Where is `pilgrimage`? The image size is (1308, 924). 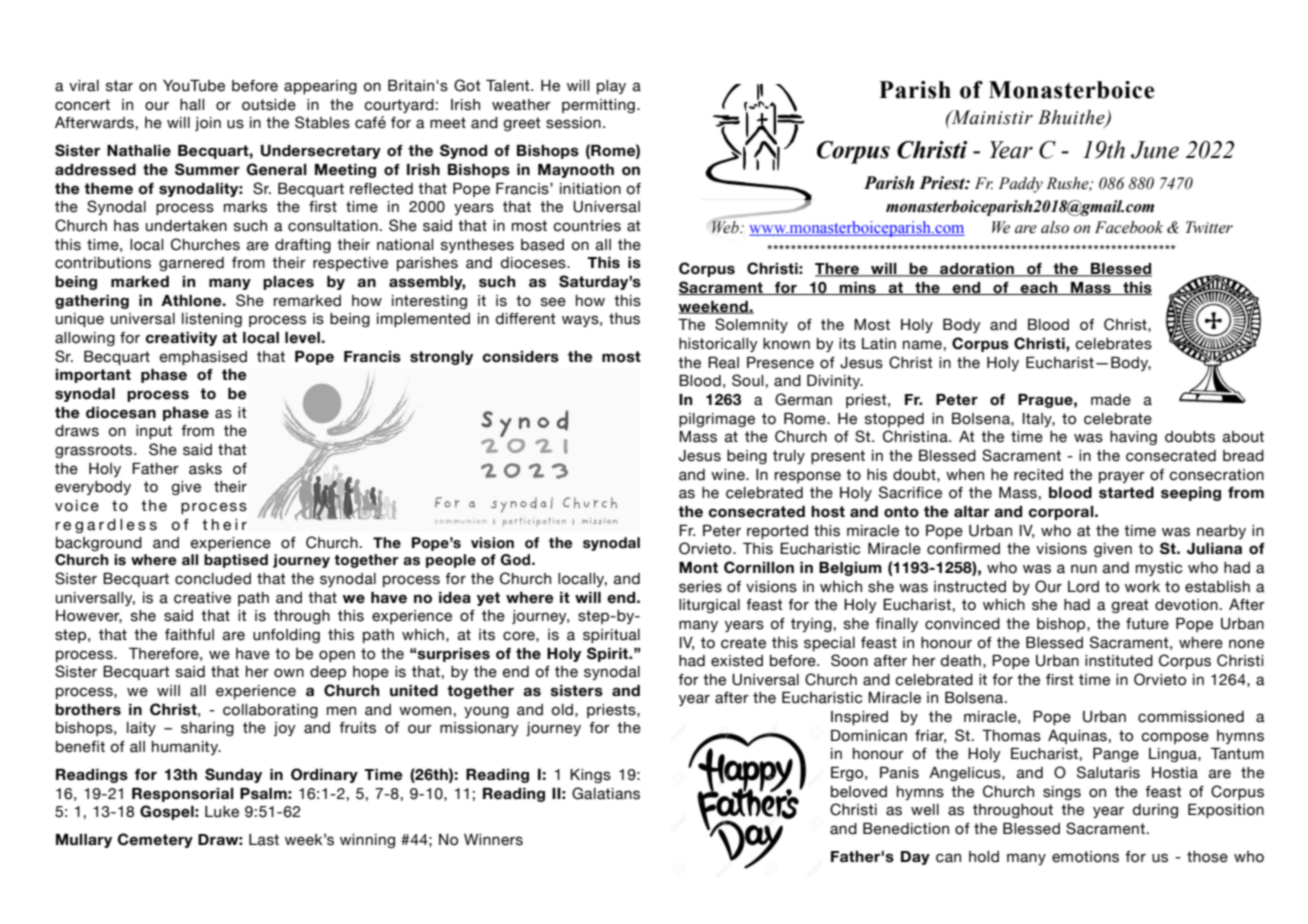
pilgrimage is located at coordinates (717, 420).
